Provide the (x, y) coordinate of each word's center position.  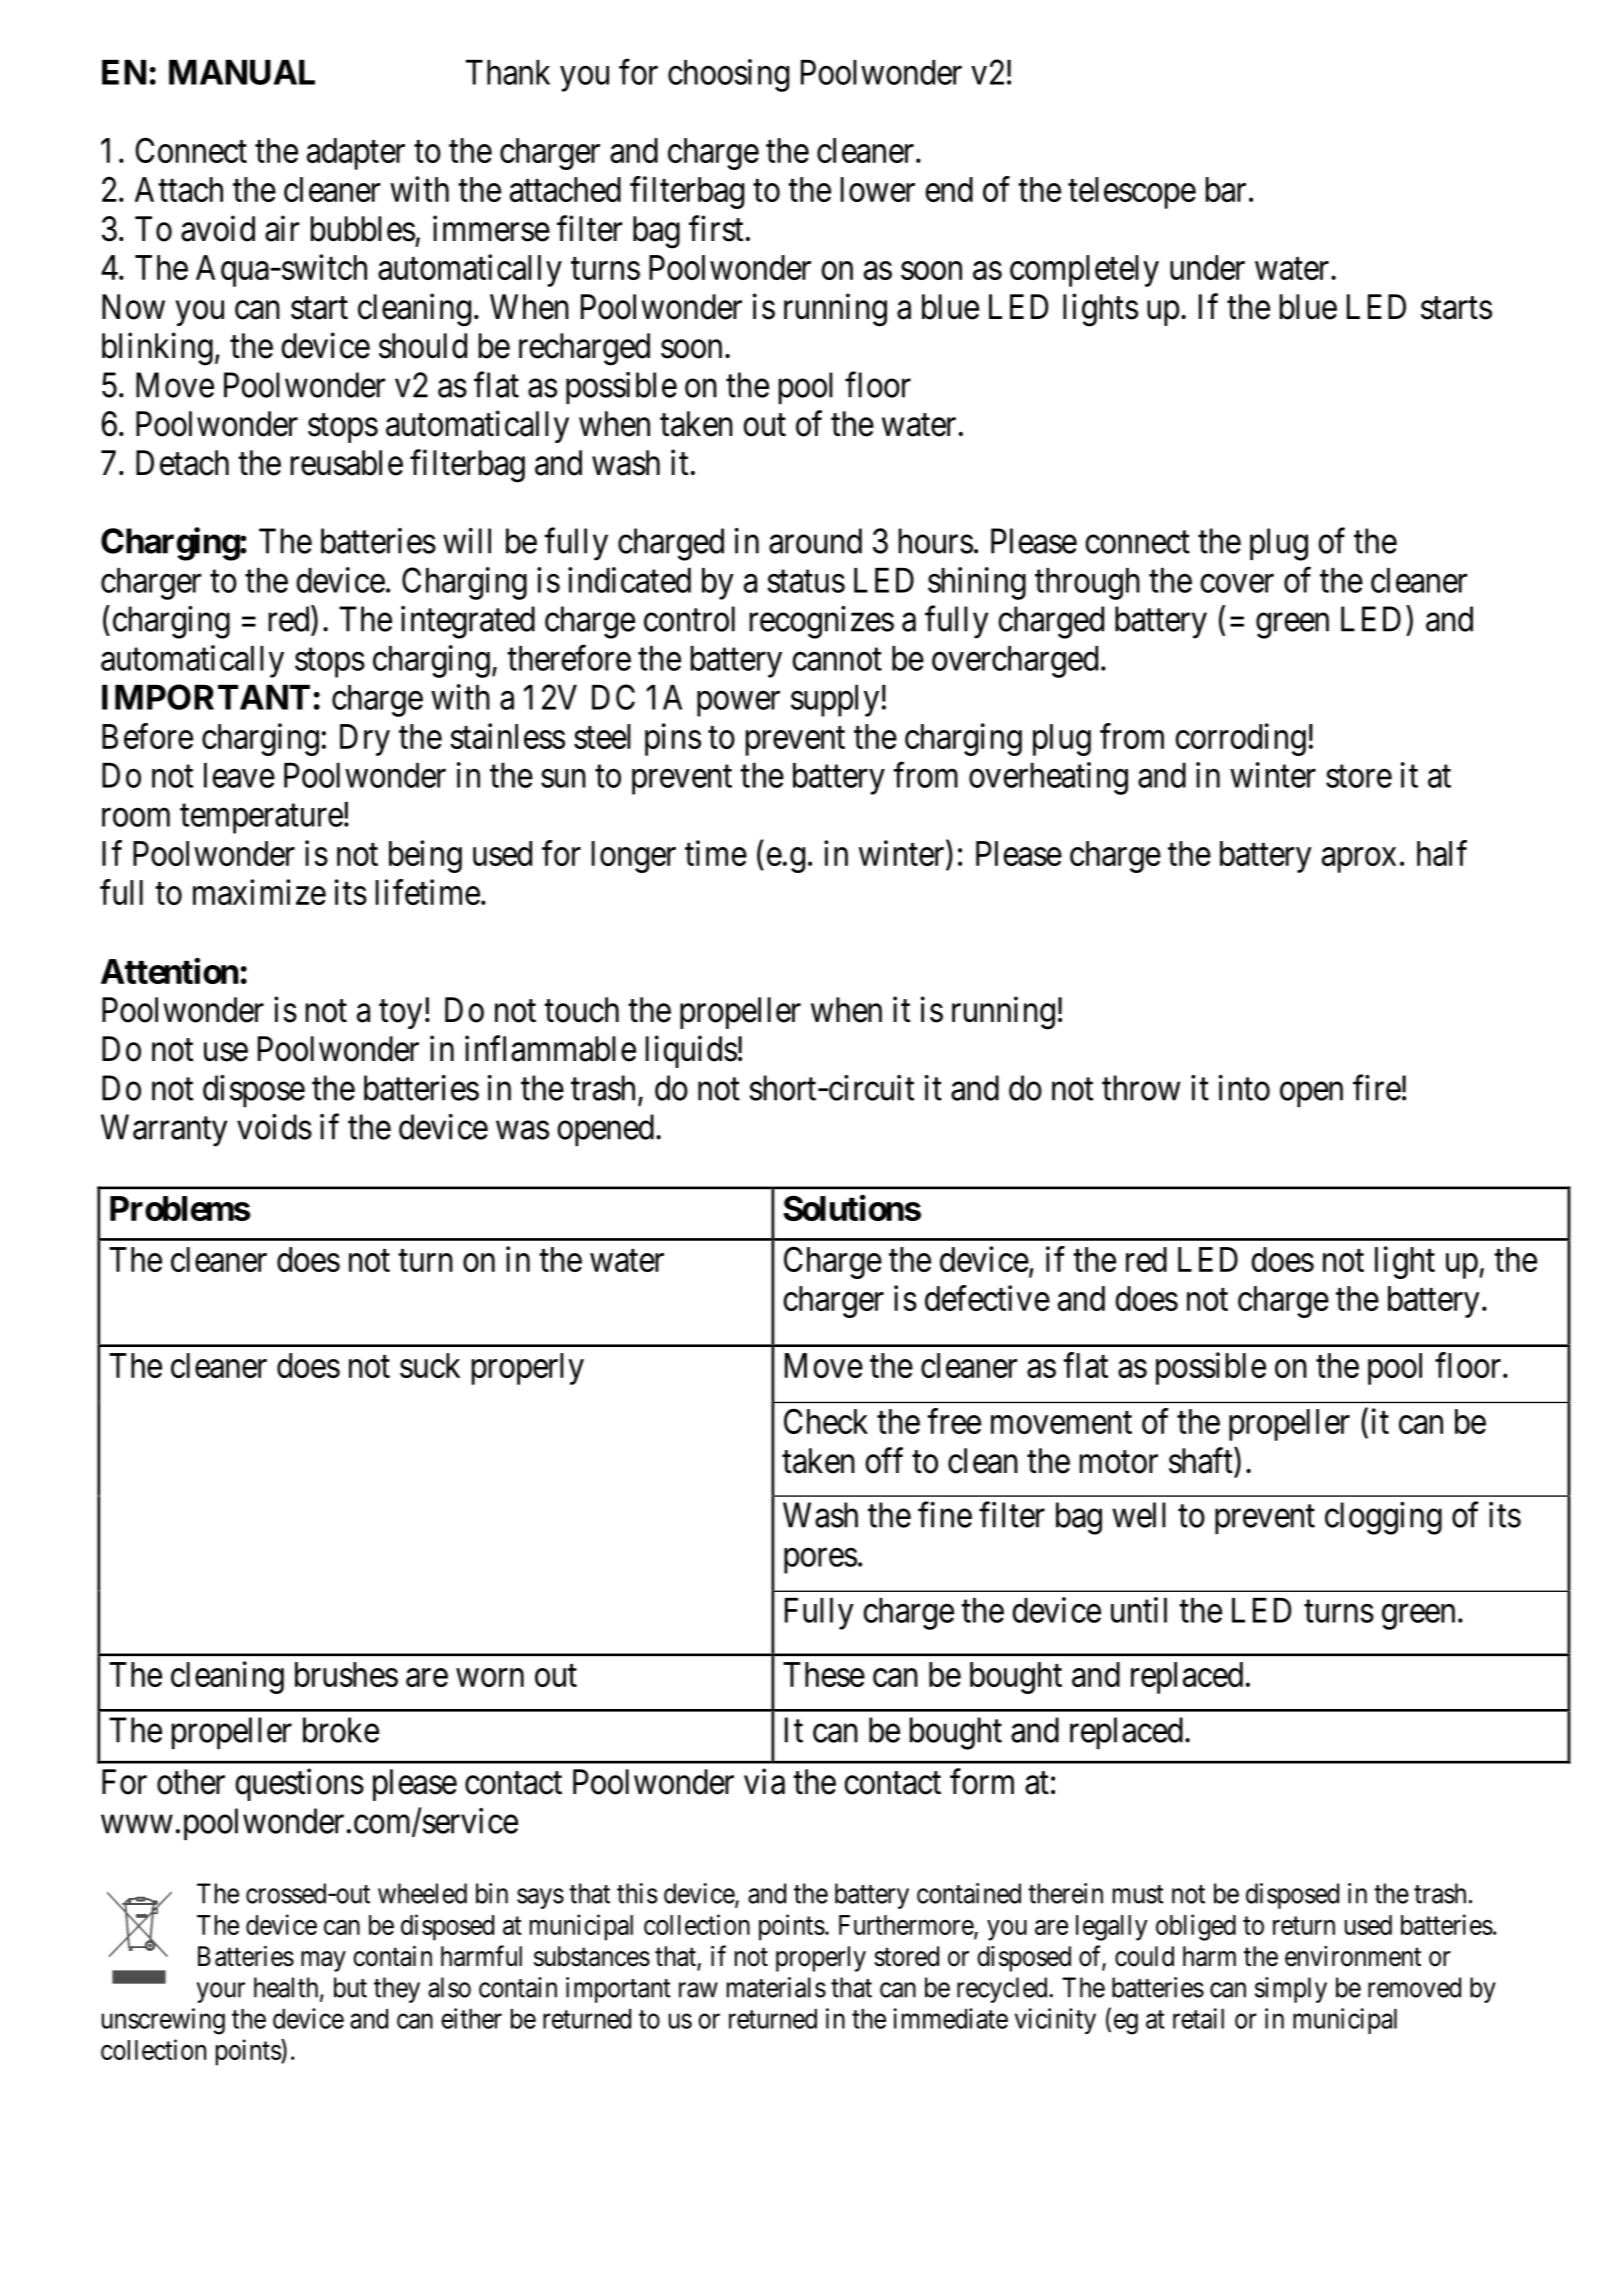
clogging (1383, 1518)
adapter (356, 154)
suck (430, 1365)
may (323, 1961)
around (815, 541)
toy (400, 1014)
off (884, 1460)
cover (1237, 583)
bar (1226, 189)
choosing (728, 75)
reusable (347, 463)
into (1244, 1088)
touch (581, 1010)
